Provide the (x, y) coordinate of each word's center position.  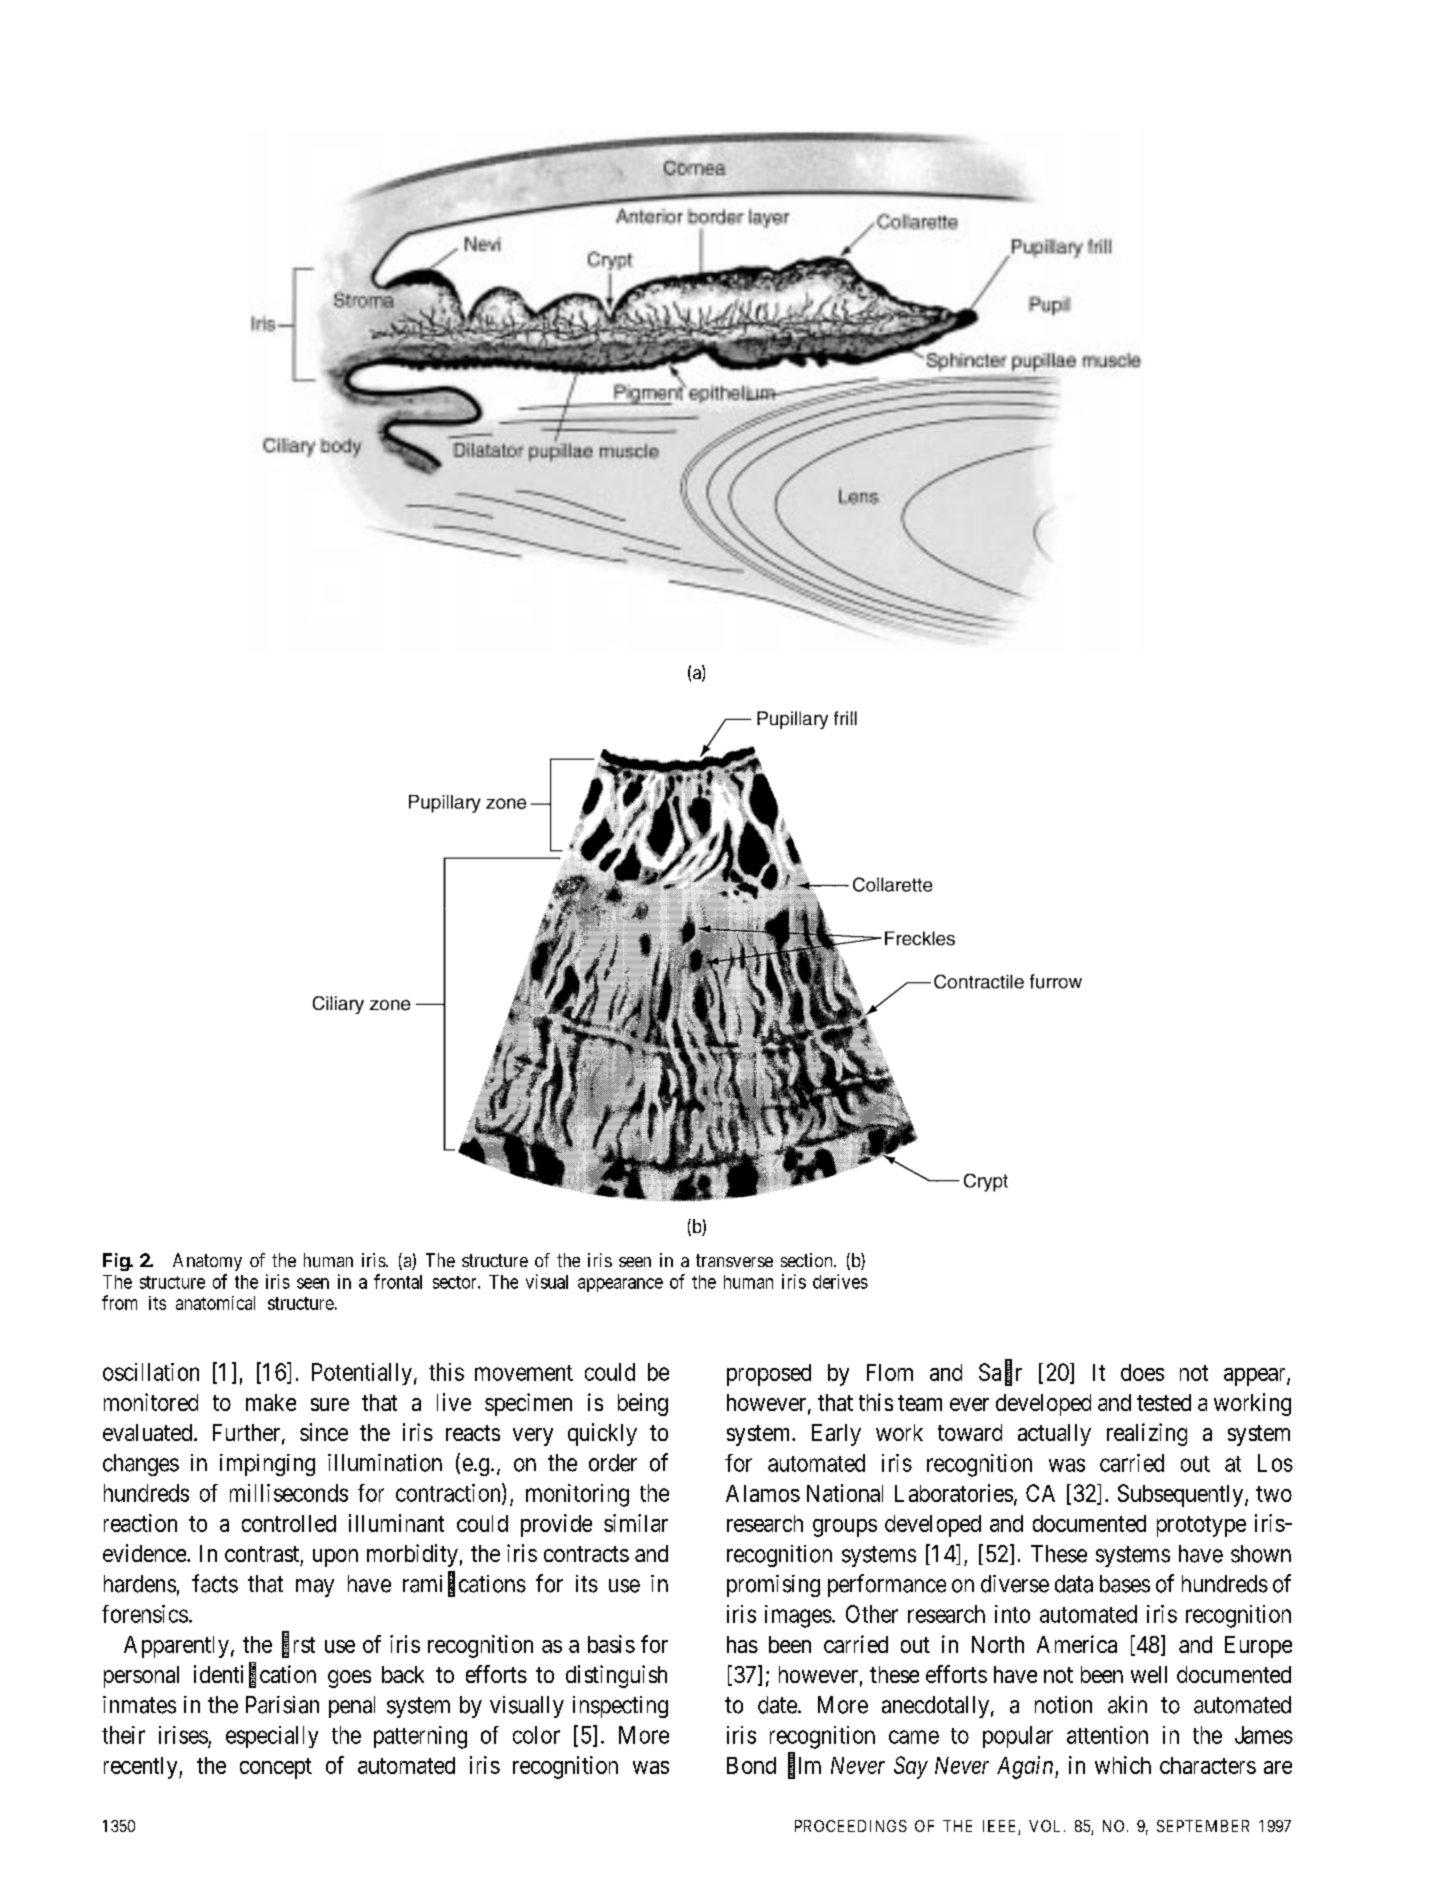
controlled (289, 1523)
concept (276, 1768)
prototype (1201, 1526)
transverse (734, 1260)
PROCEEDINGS (851, 1826)
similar (636, 1523)
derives (840, 1281)
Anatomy (207, 1262)
